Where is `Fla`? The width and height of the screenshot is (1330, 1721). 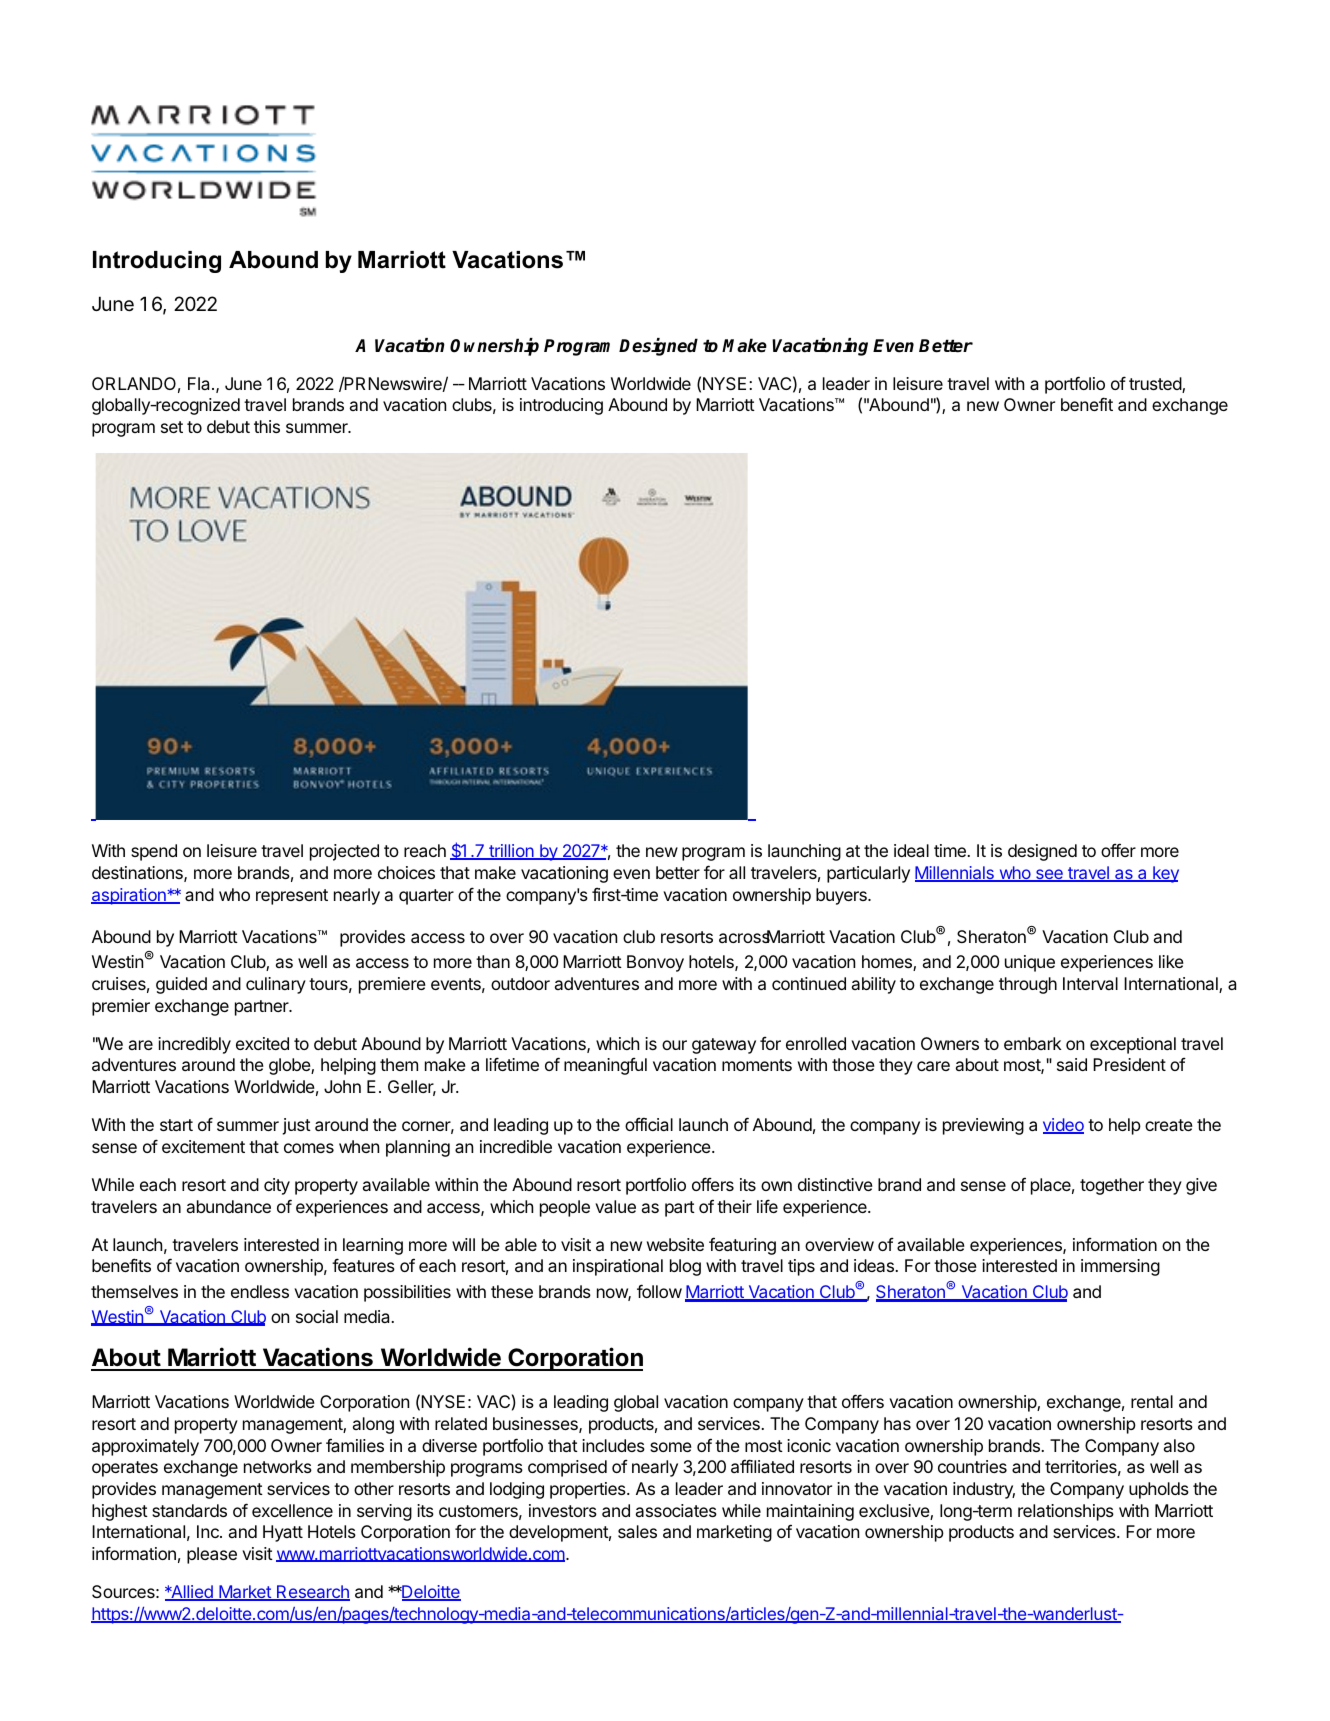
Fla is located at coordinates (200, 383).
